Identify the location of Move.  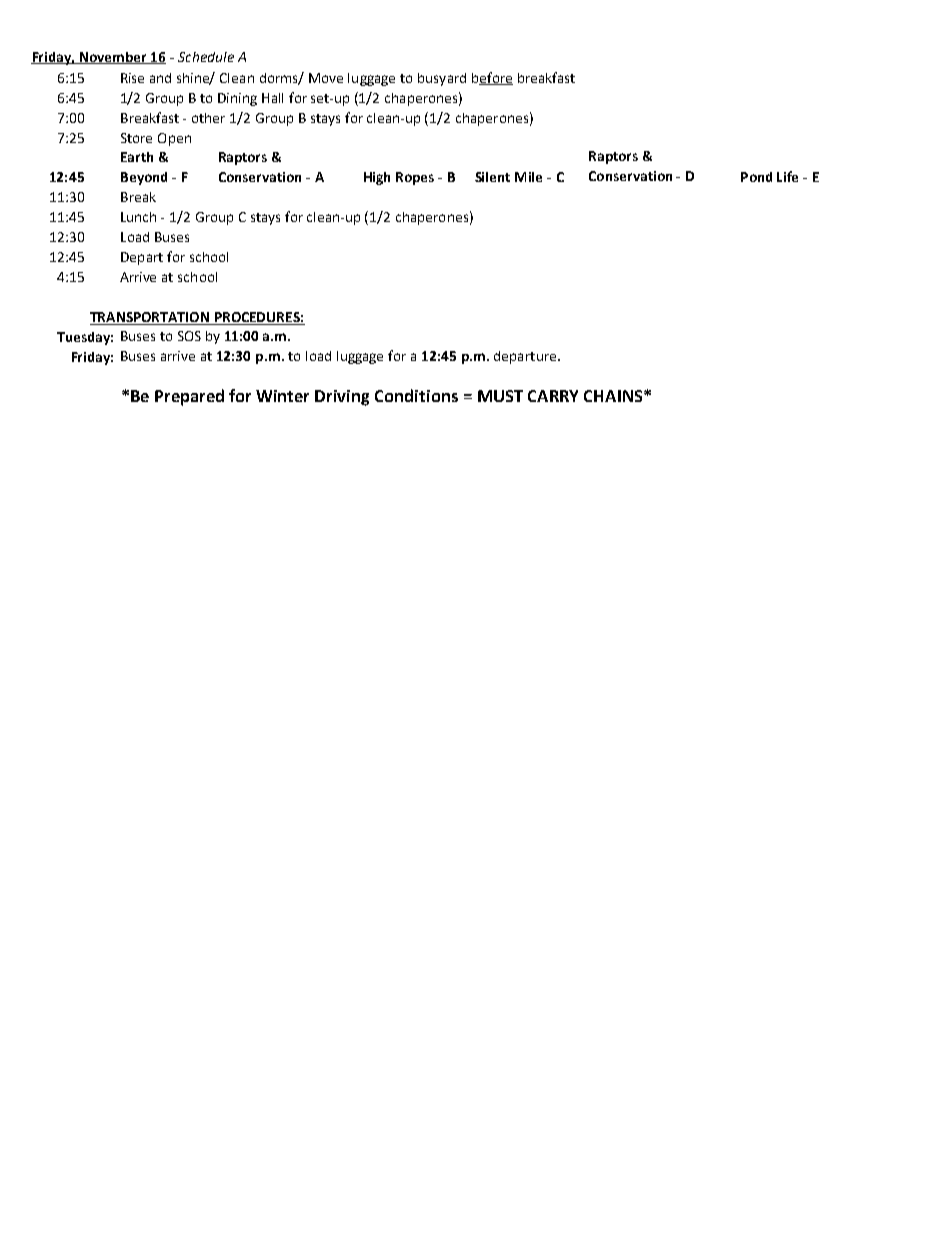
(326, 78).
